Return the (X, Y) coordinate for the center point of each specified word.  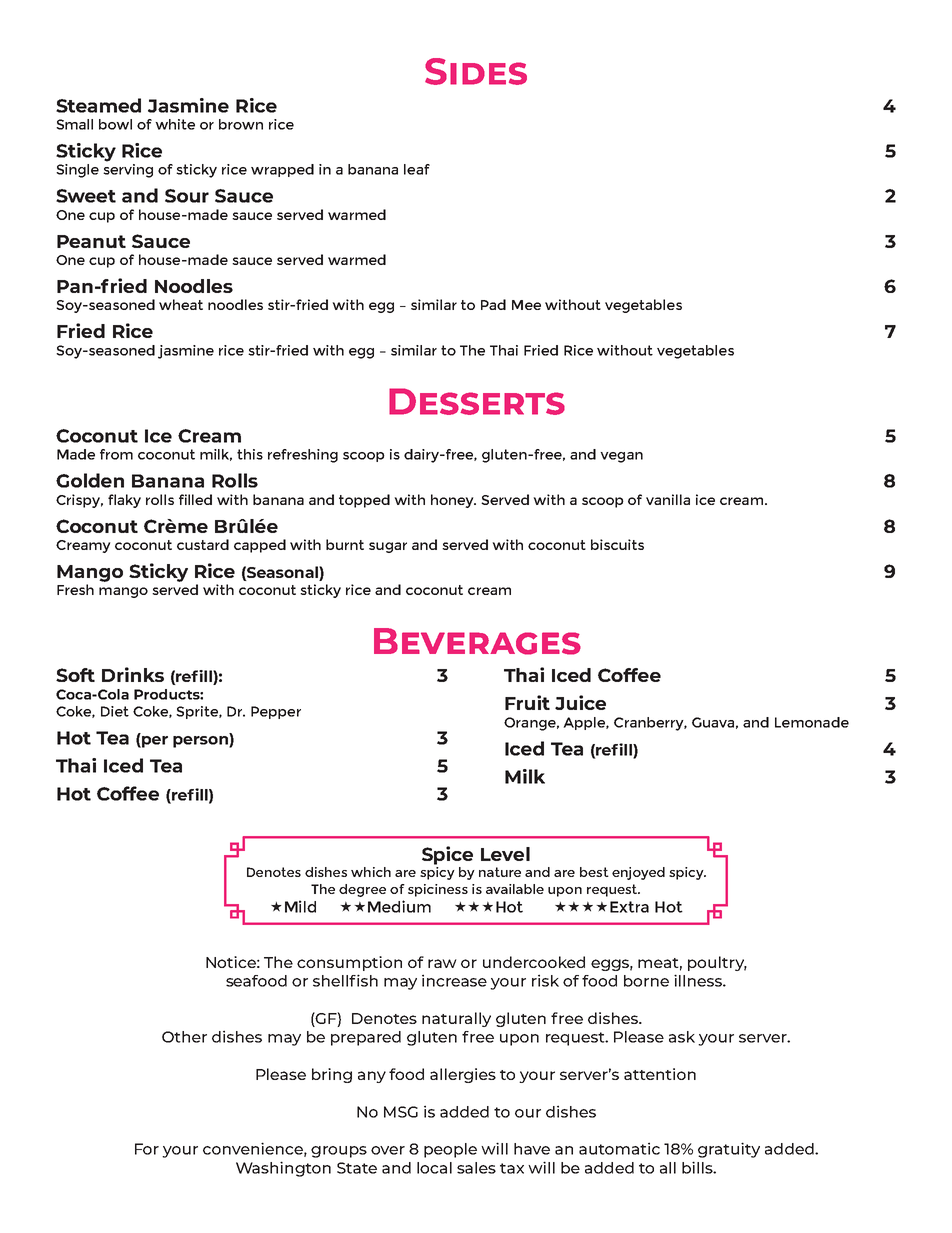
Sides (476, 71)
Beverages (477, 641)
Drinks (133, 674)
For (147, 1149)
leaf (417, 169)
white (175, 124)
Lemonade (812, 722)
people (450, 1150)
